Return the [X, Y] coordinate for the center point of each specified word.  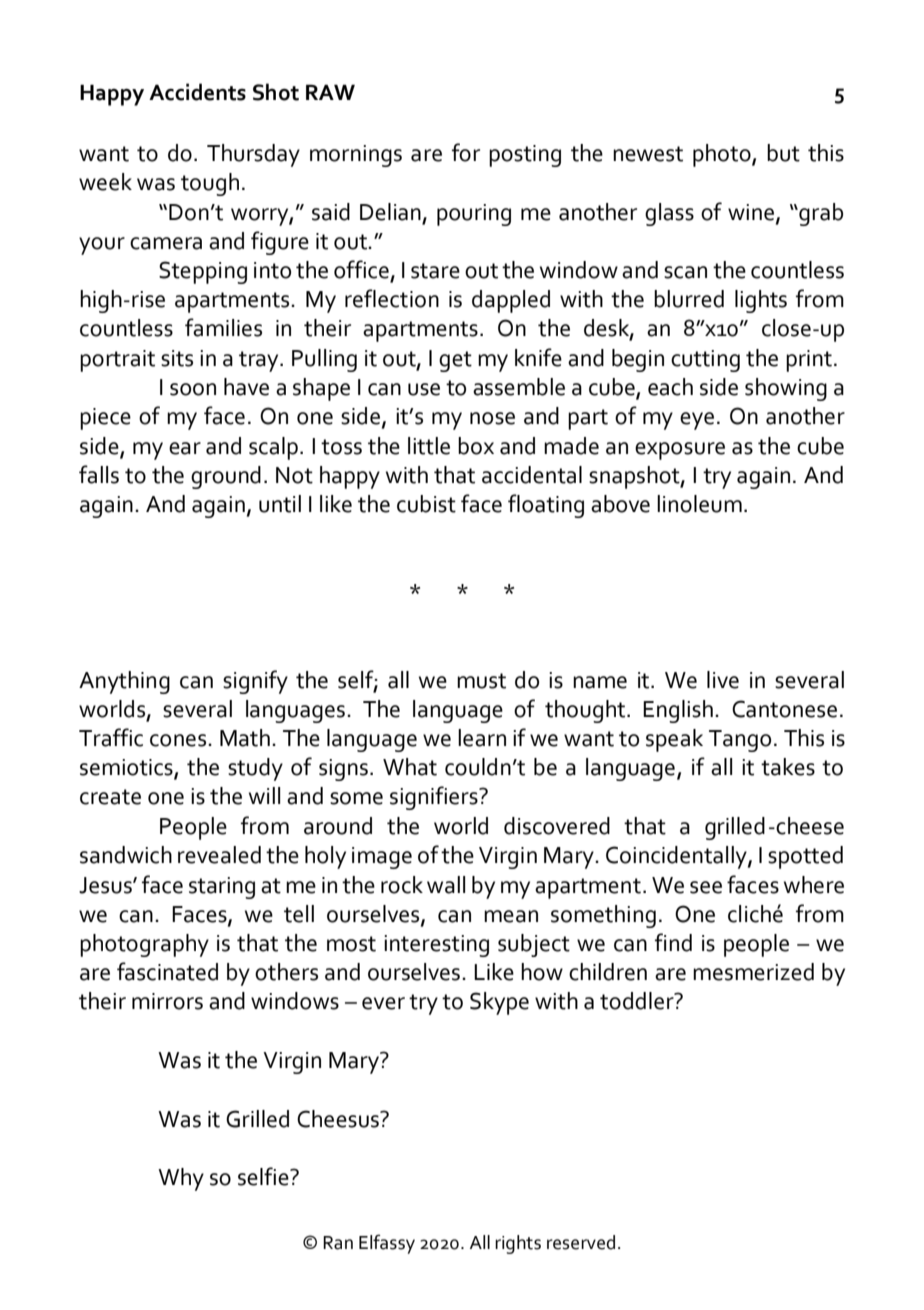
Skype [499, 1003]
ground [226, 477]
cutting [705, 361]
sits [177, 358]
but [783, 153]
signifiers [435, 798]
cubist [426, 504]
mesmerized [753, 972]
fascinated [167, 971]
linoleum [699, 504]
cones [179, 740]
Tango [740, 741]
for [466, 152]
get [455, 361]
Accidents [197, 92]
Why [181, 1179]
